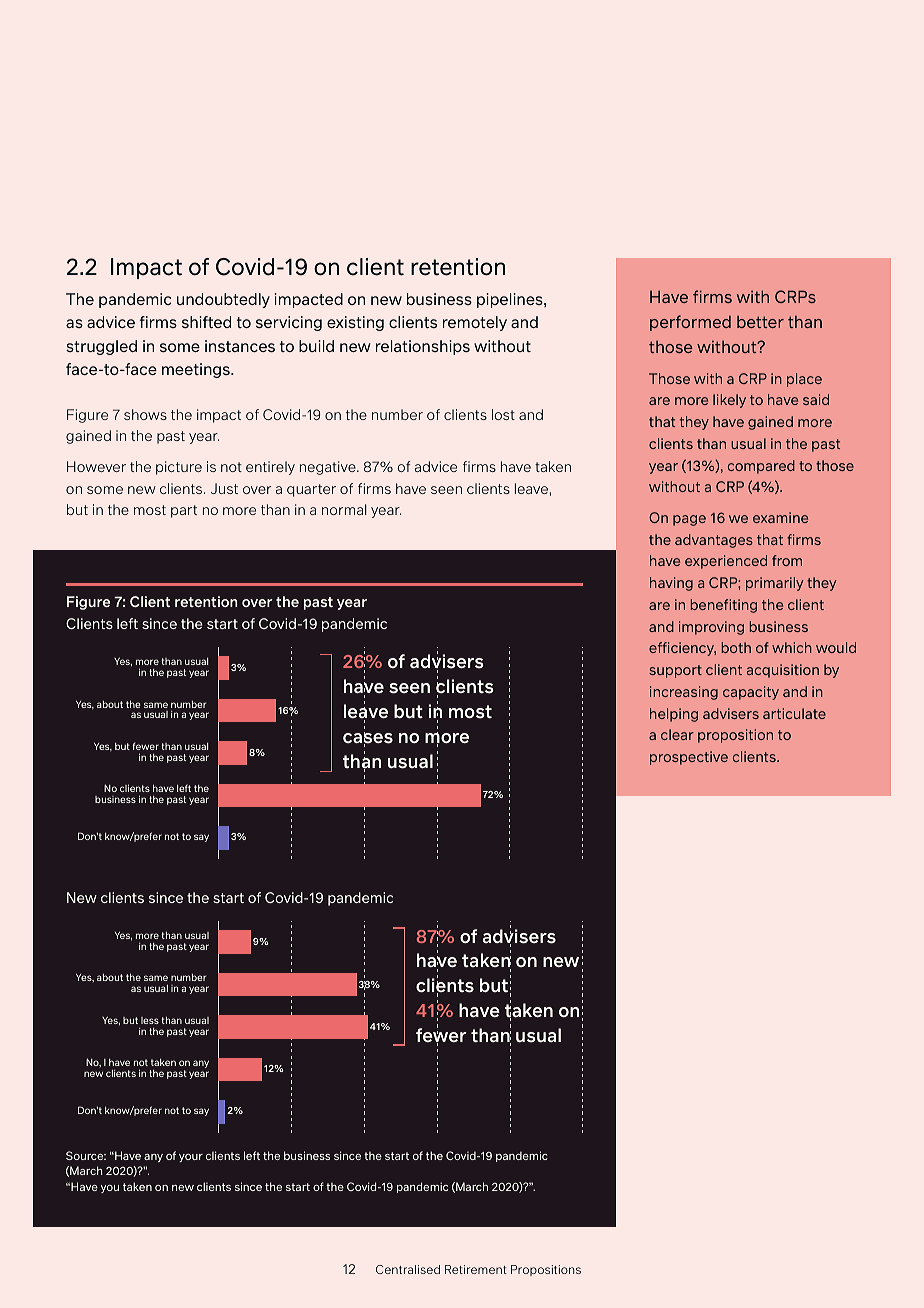 The width and height of the document is (924, 1308). Describe the element at coordinates (475, 323) in the document. I see `remotely` at that location.
